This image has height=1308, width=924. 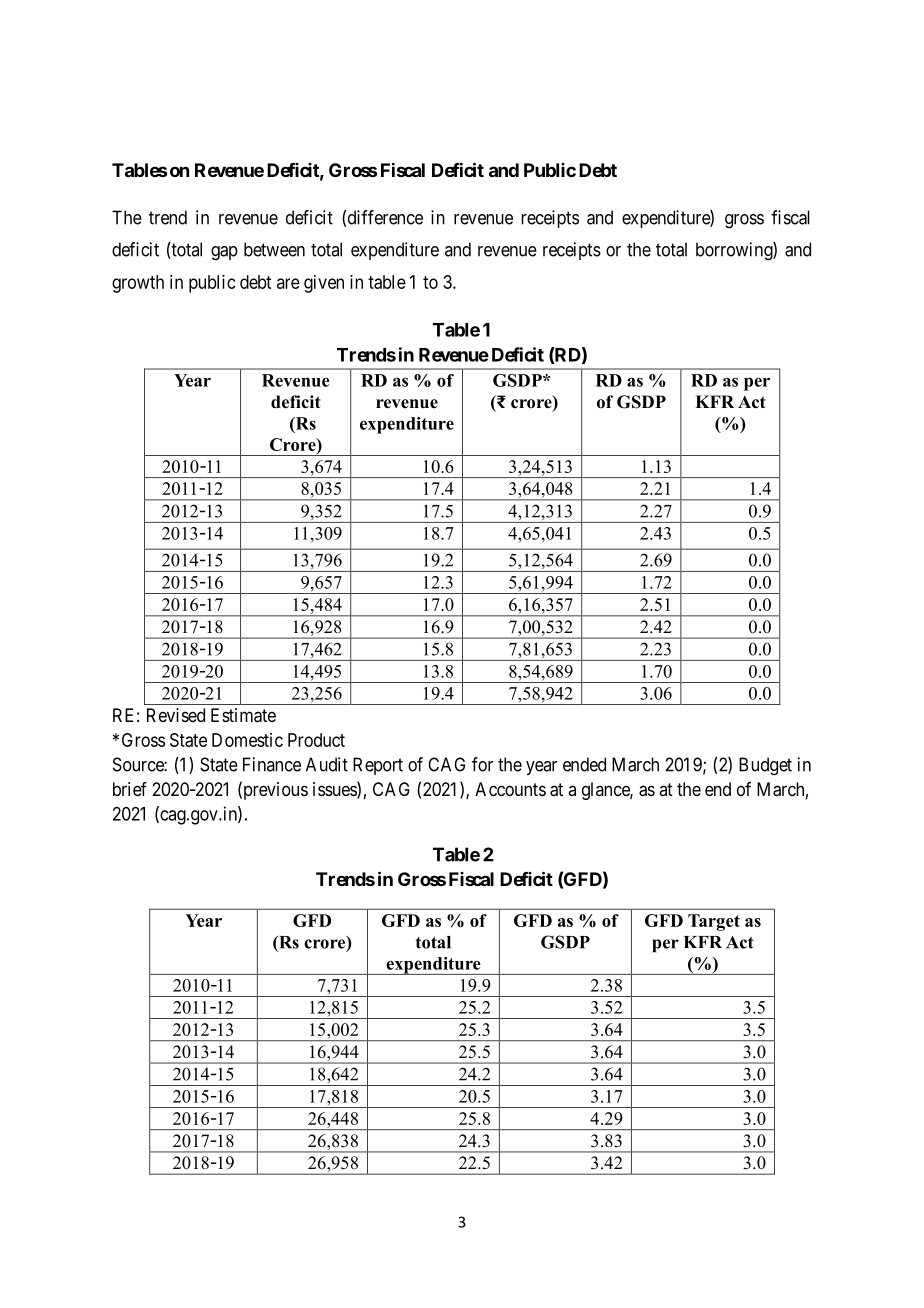 What do you see at coordinates (765, 766) in the image?
I see `Budget` at bounding box center [765, 766].
